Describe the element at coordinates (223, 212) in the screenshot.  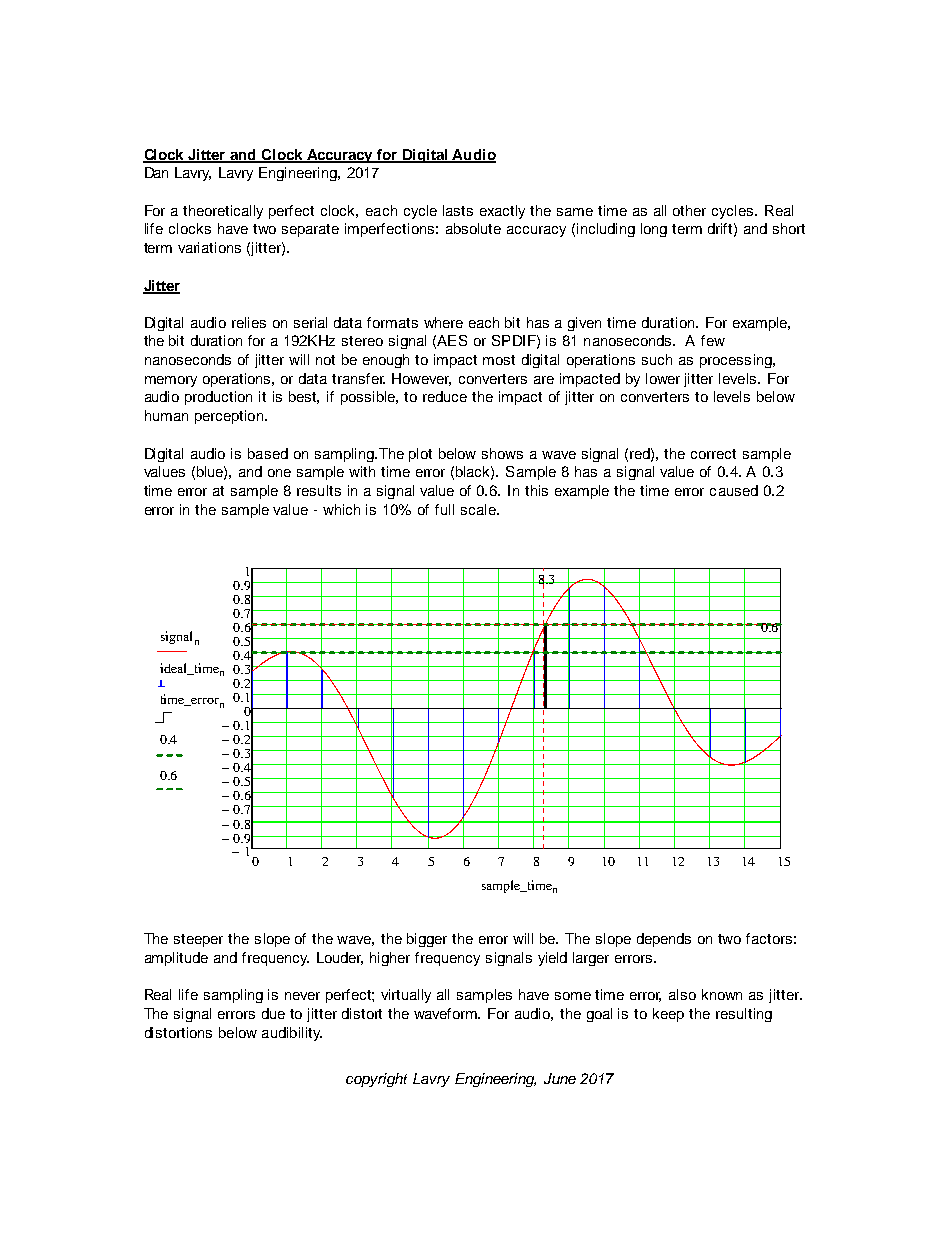
I see `theoretically` at that location.
